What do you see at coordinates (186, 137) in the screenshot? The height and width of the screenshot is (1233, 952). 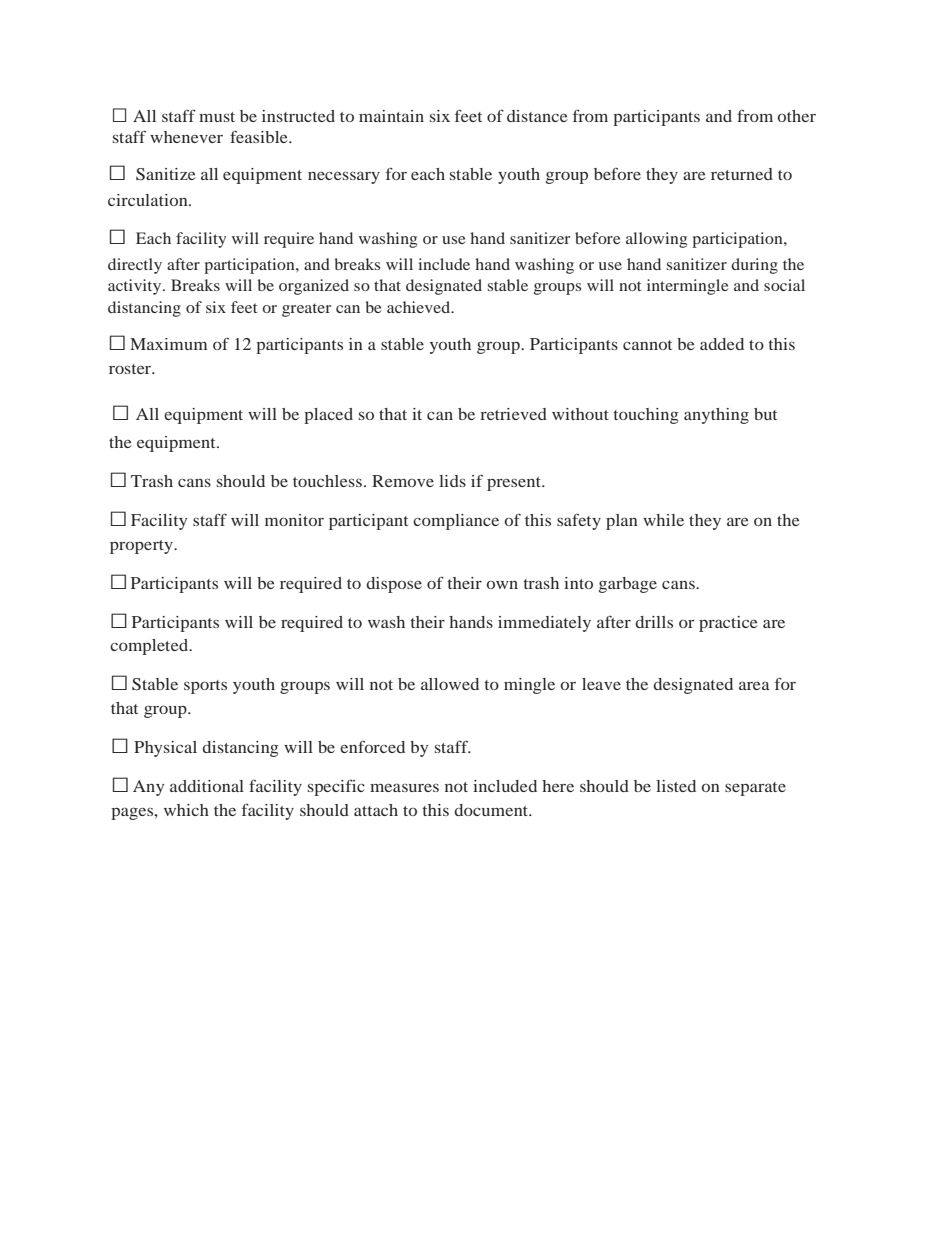 I see `whenever` at bounding box center [186, 137].
